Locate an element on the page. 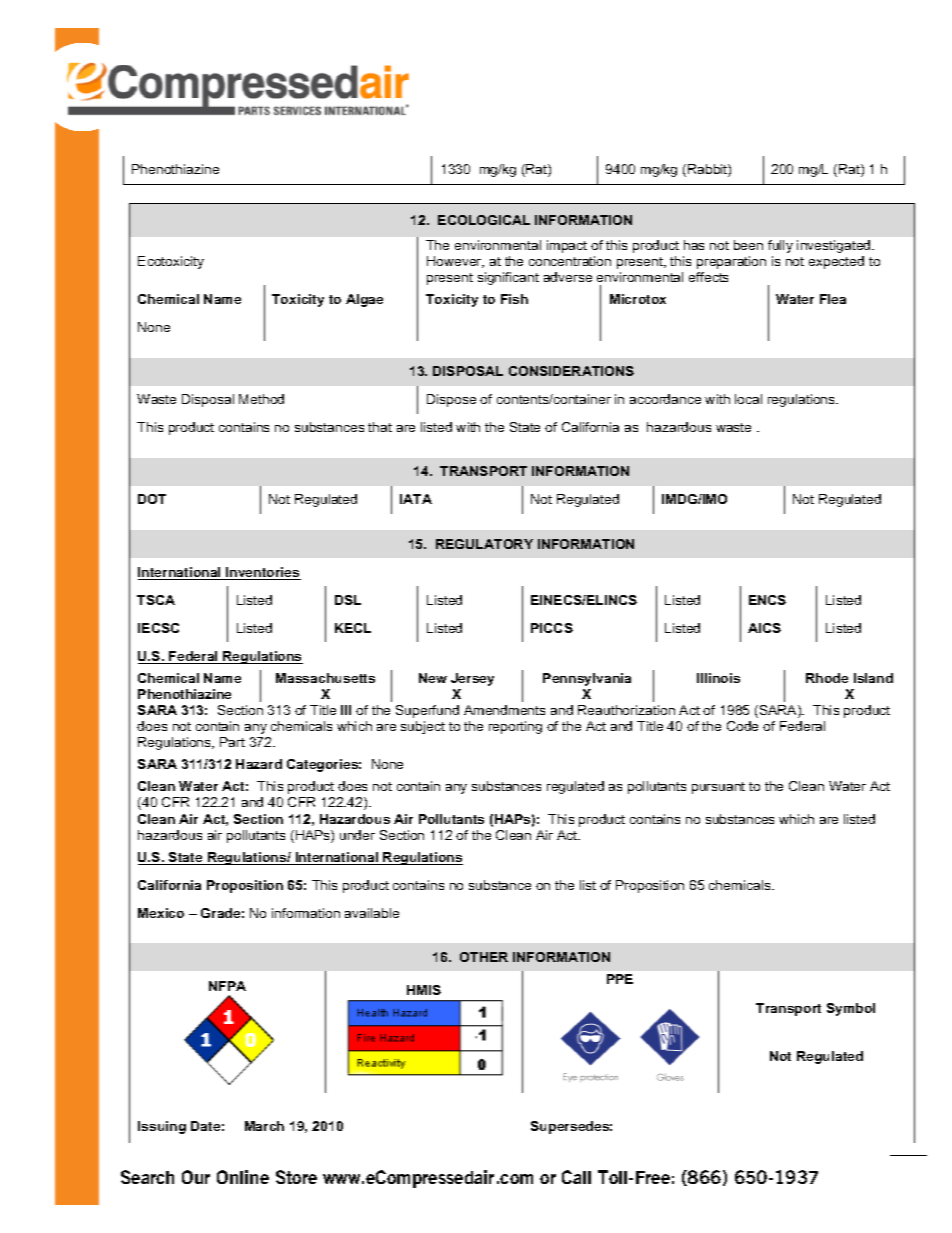 The image size is (952, 1233). Symbol is located at coordinates (851, 1009).
